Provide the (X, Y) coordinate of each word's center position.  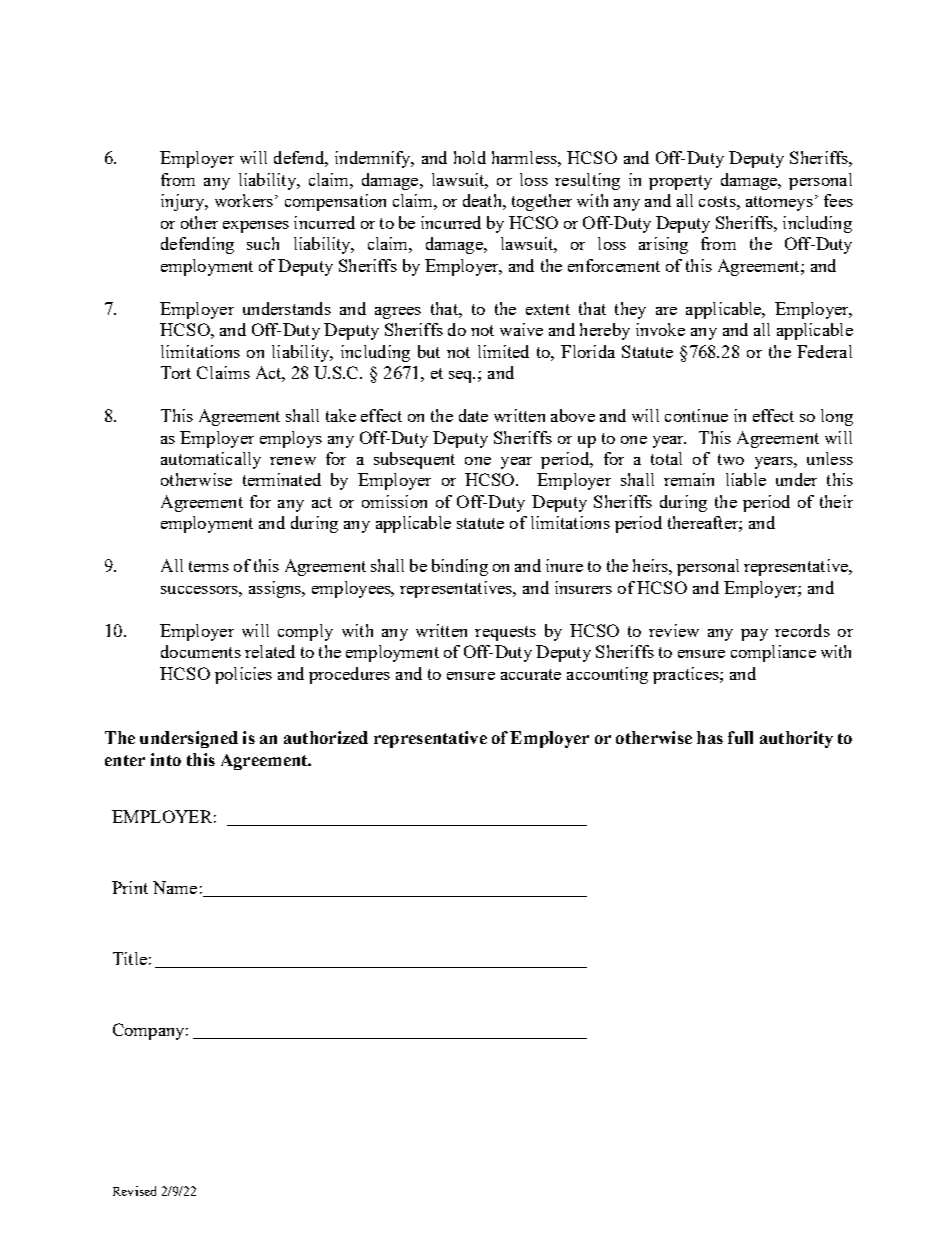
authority (796, 739)
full (740, 737)
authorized (326, 737)
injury (184, 202)
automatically (211, 460)
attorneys (779, 203)
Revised (134, 1191)
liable (746, 479)
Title (130, 958)
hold (470, 157)
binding (460, 567)
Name (175, 887)
